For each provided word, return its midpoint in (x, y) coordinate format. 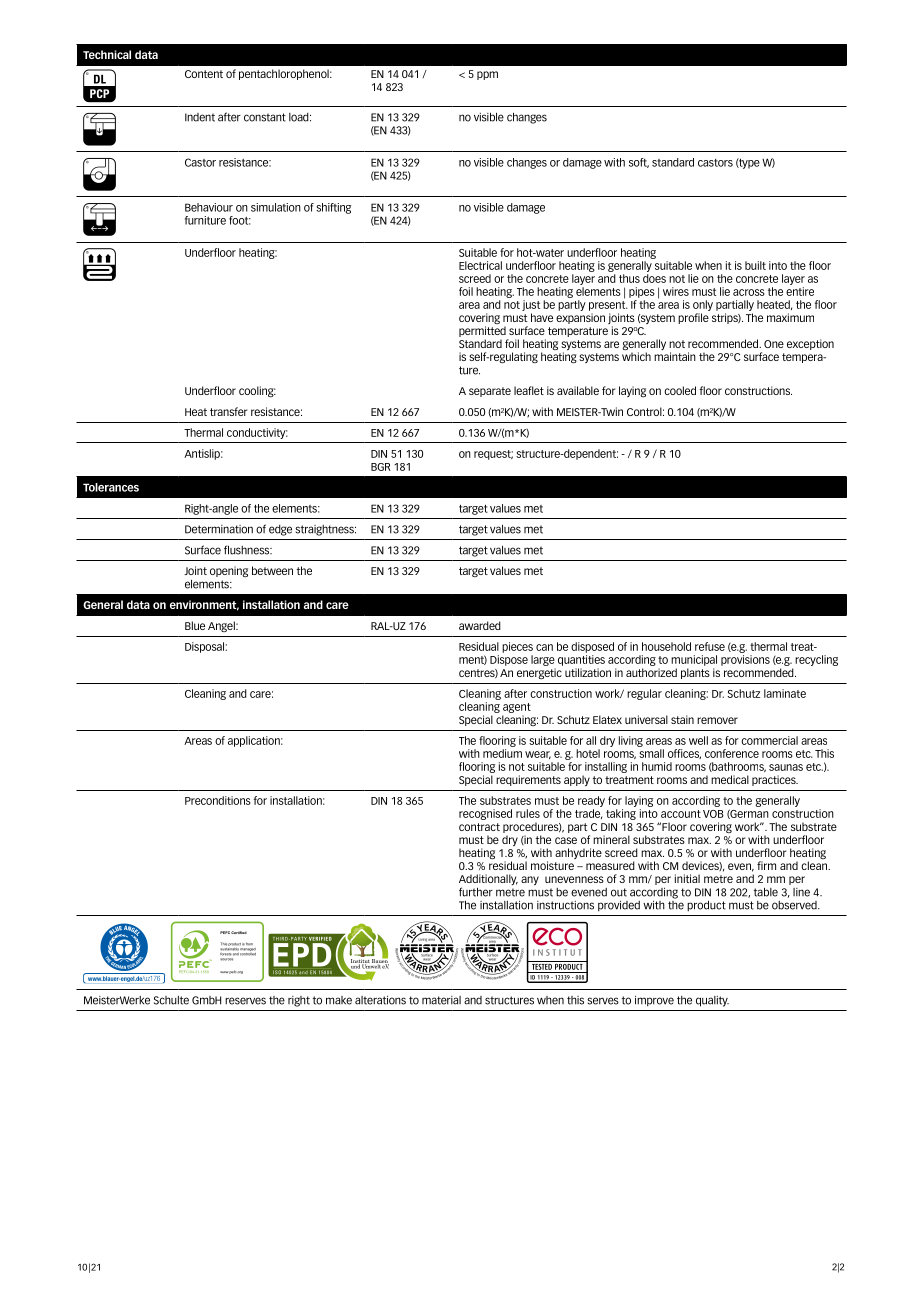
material (441, 1000)
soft (639, 163)
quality (712, 1001)
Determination (219, 529)
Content (204, 74)
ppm (487, 75)
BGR (381, 467)
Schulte (171, 1000)
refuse (710, 646)
